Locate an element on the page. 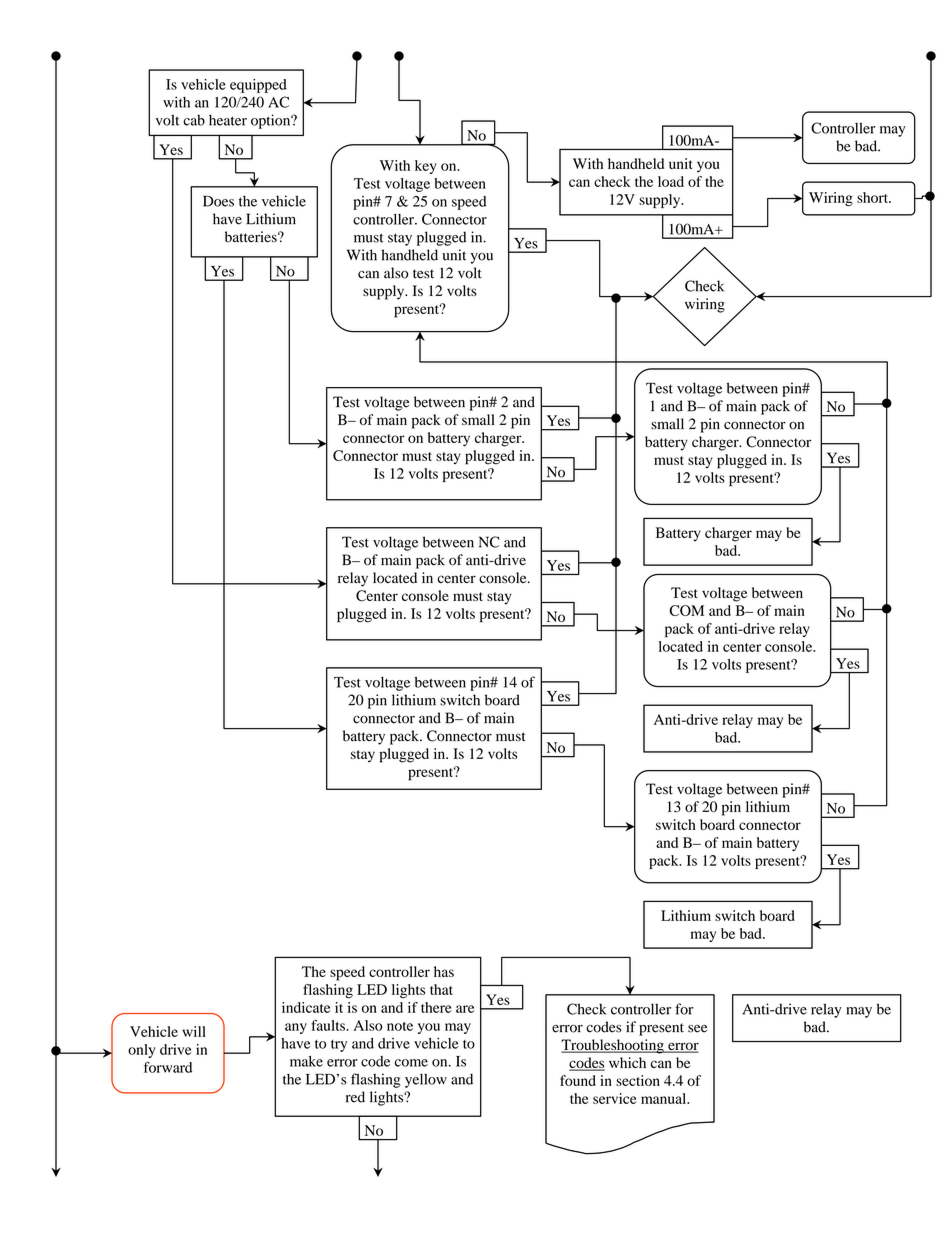 Image resolution: width=952 pixels, height=1233 pixels. there is located at coordinates (436, 1007).
